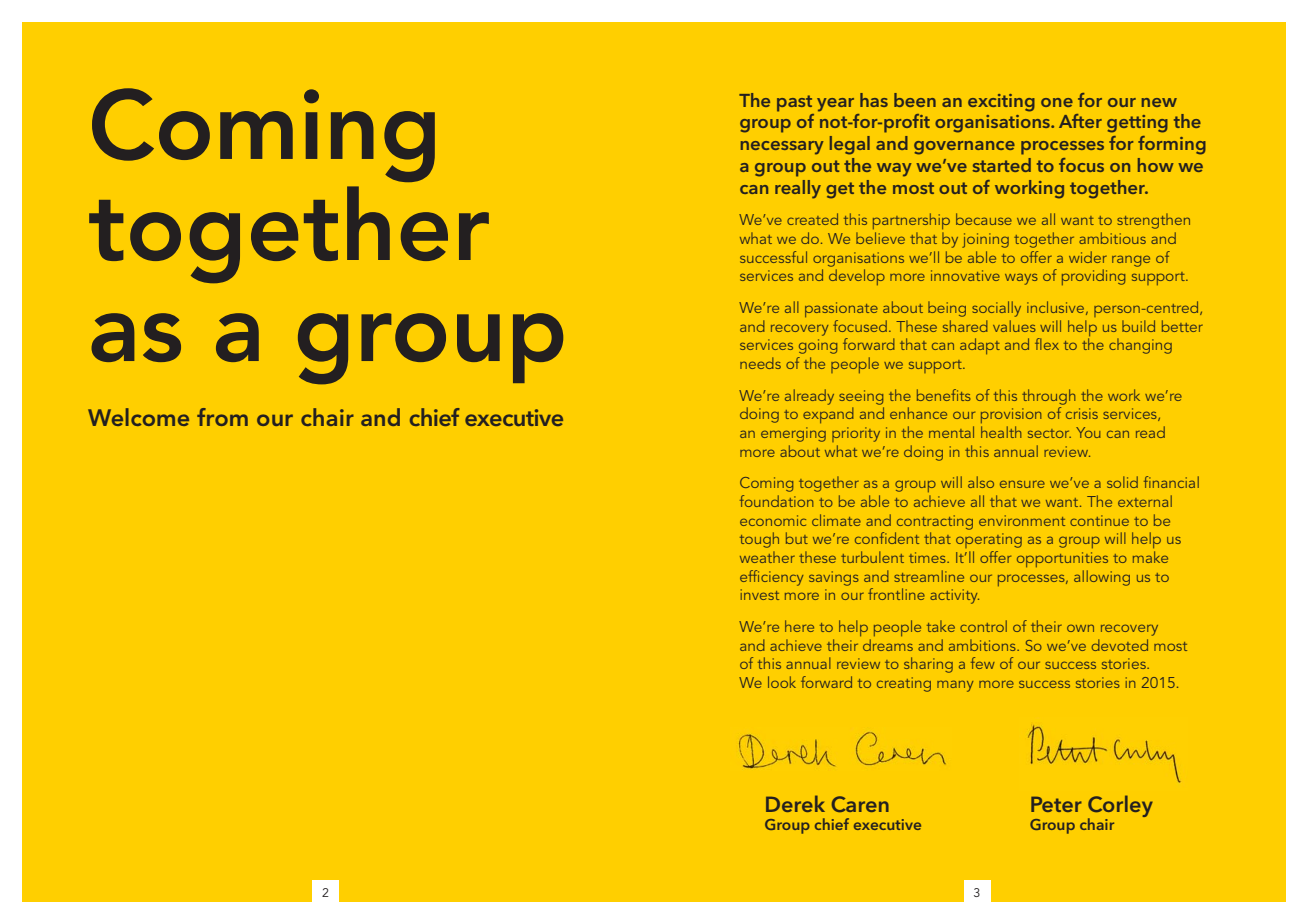  I want to click on emerging, so click(793, 434).
